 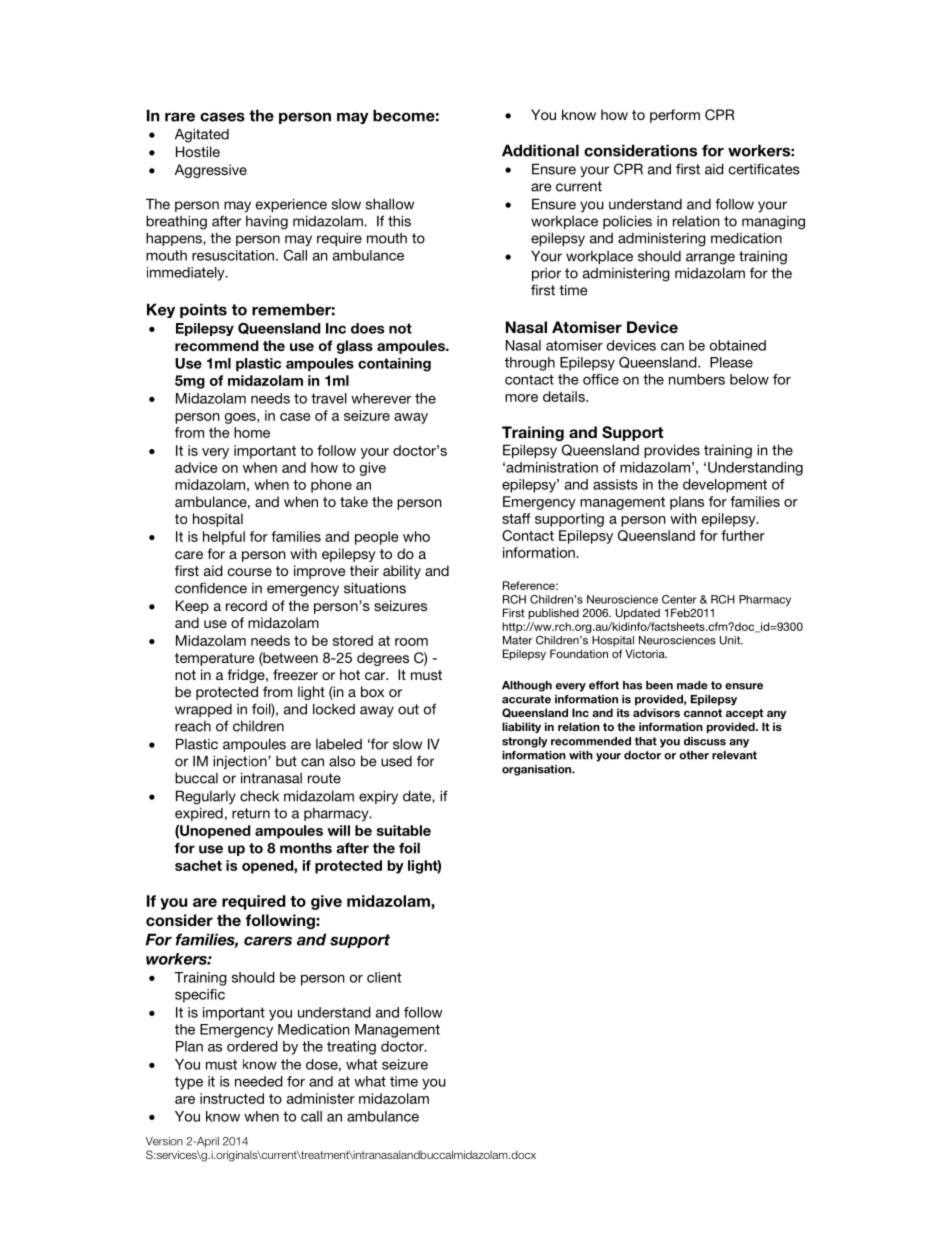 What do you see at coordinates (246, 605) in the page?
I see `record` at bounding box center [246, 605].
